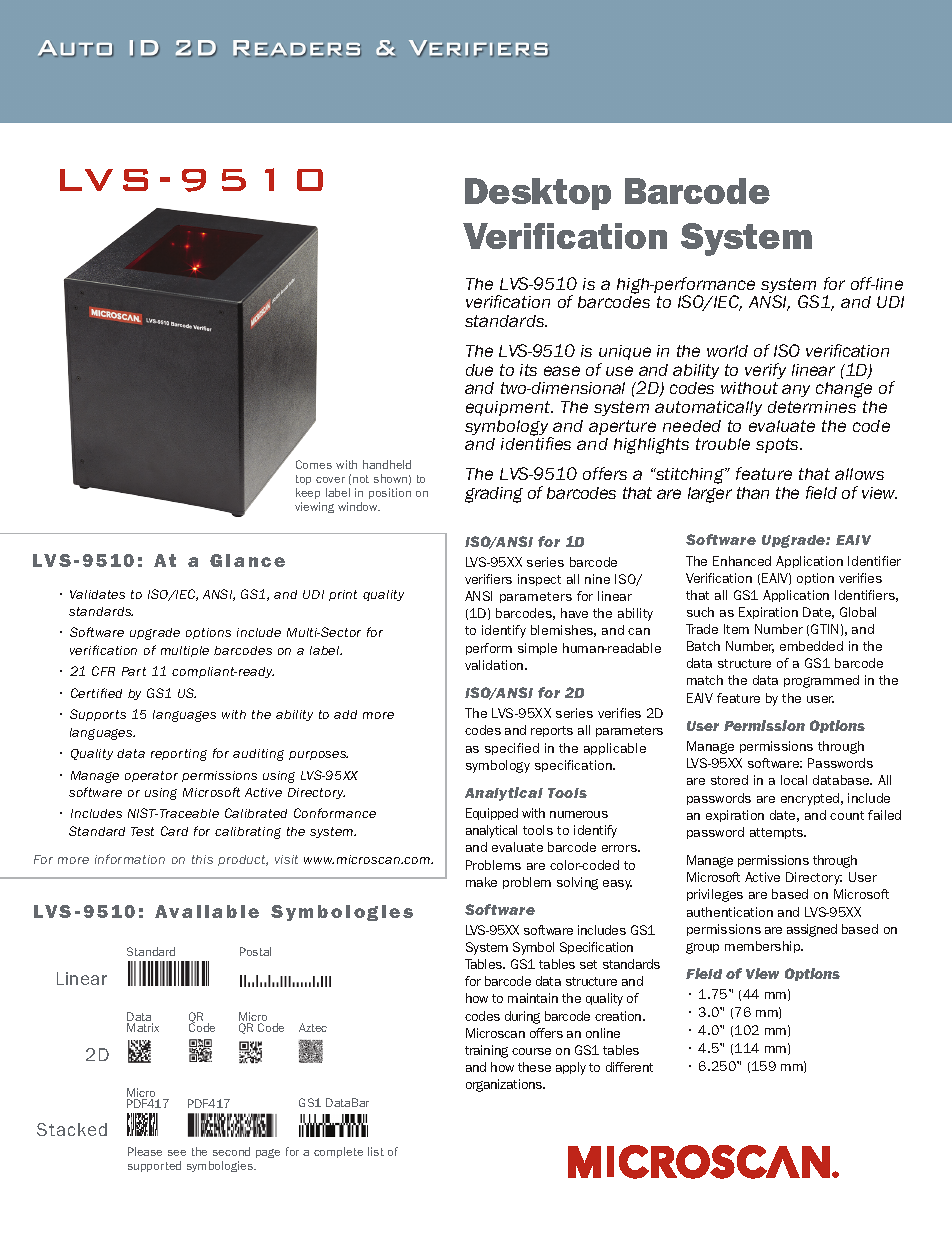 The image size is (952, 1233). I want to click on see, so click(177, 1153).
